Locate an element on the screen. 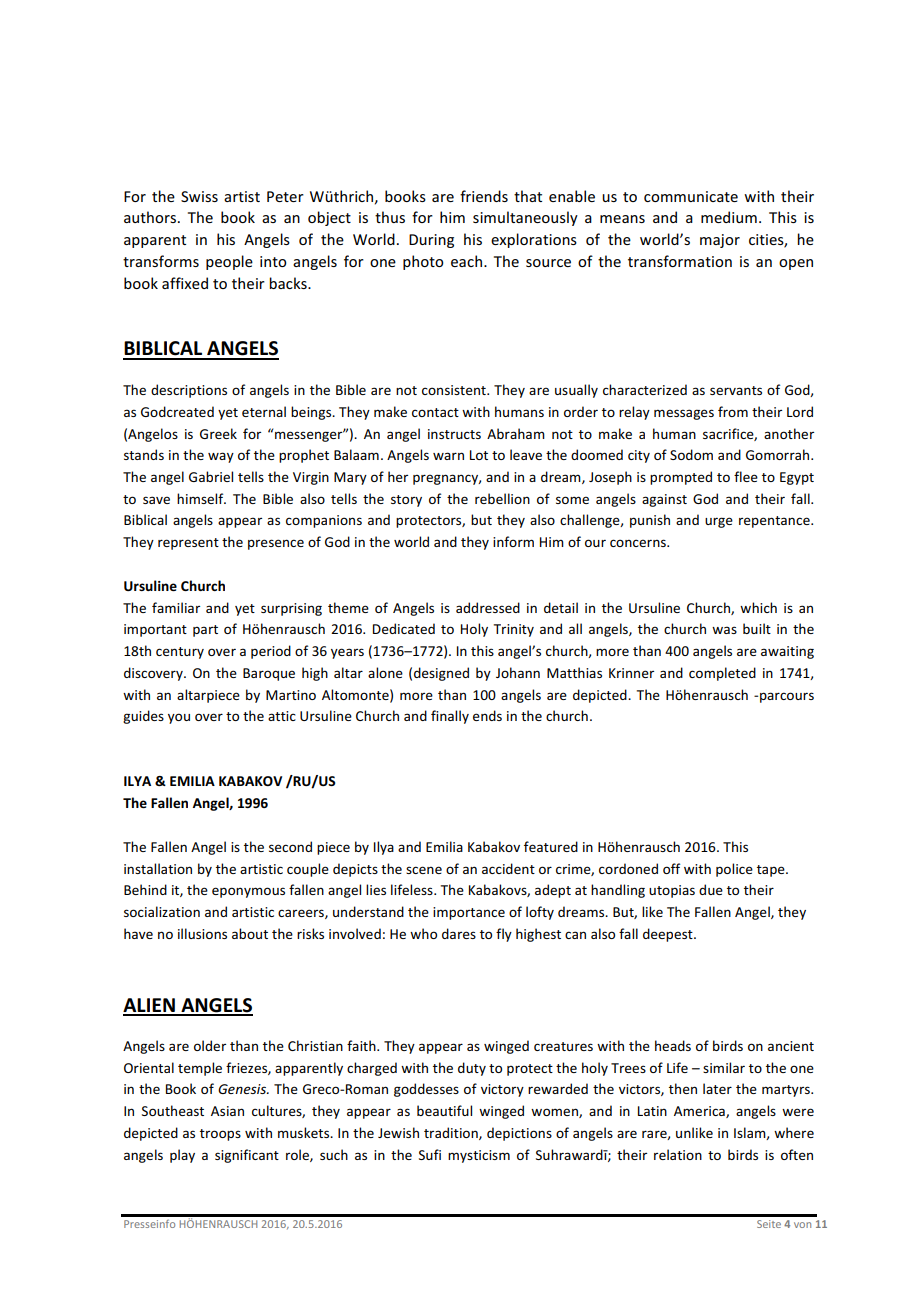  eponymous is located at coordinates (248, 892).
